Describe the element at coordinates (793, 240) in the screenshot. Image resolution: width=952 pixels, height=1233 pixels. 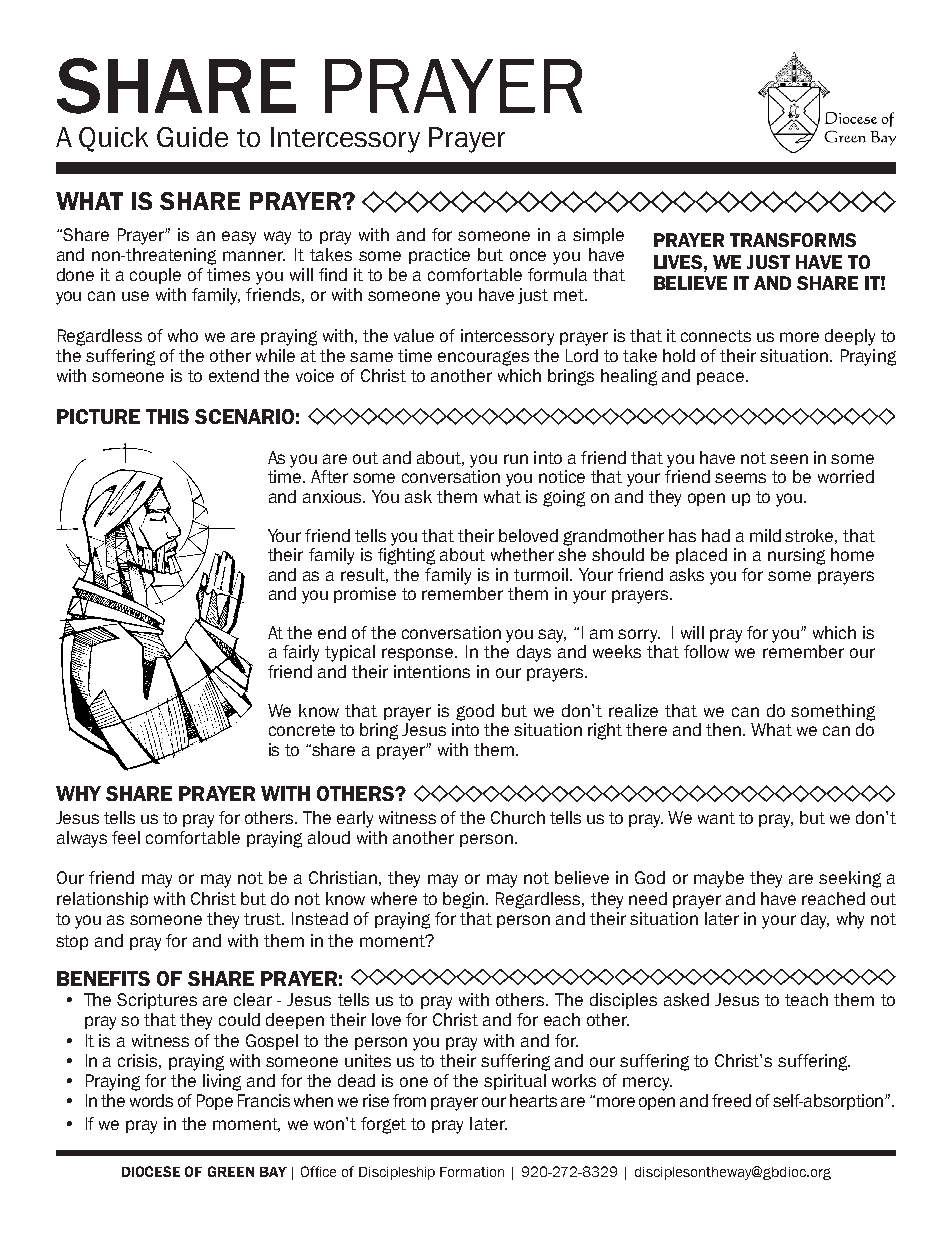
I see `TRANSFORMS` at that location.
